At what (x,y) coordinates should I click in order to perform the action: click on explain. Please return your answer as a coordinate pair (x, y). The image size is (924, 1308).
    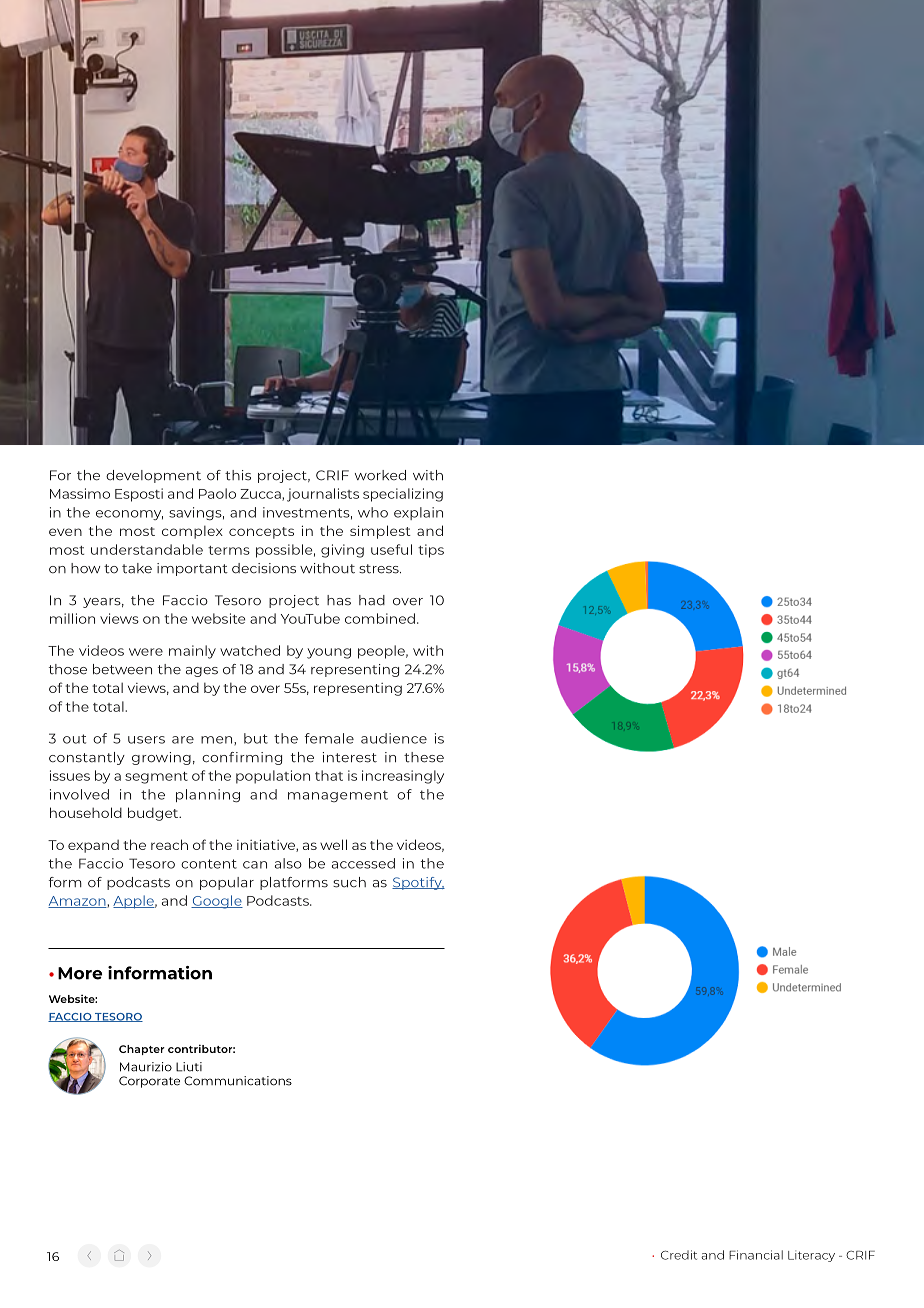
    Looking at the image, I should click on (418, 513).
